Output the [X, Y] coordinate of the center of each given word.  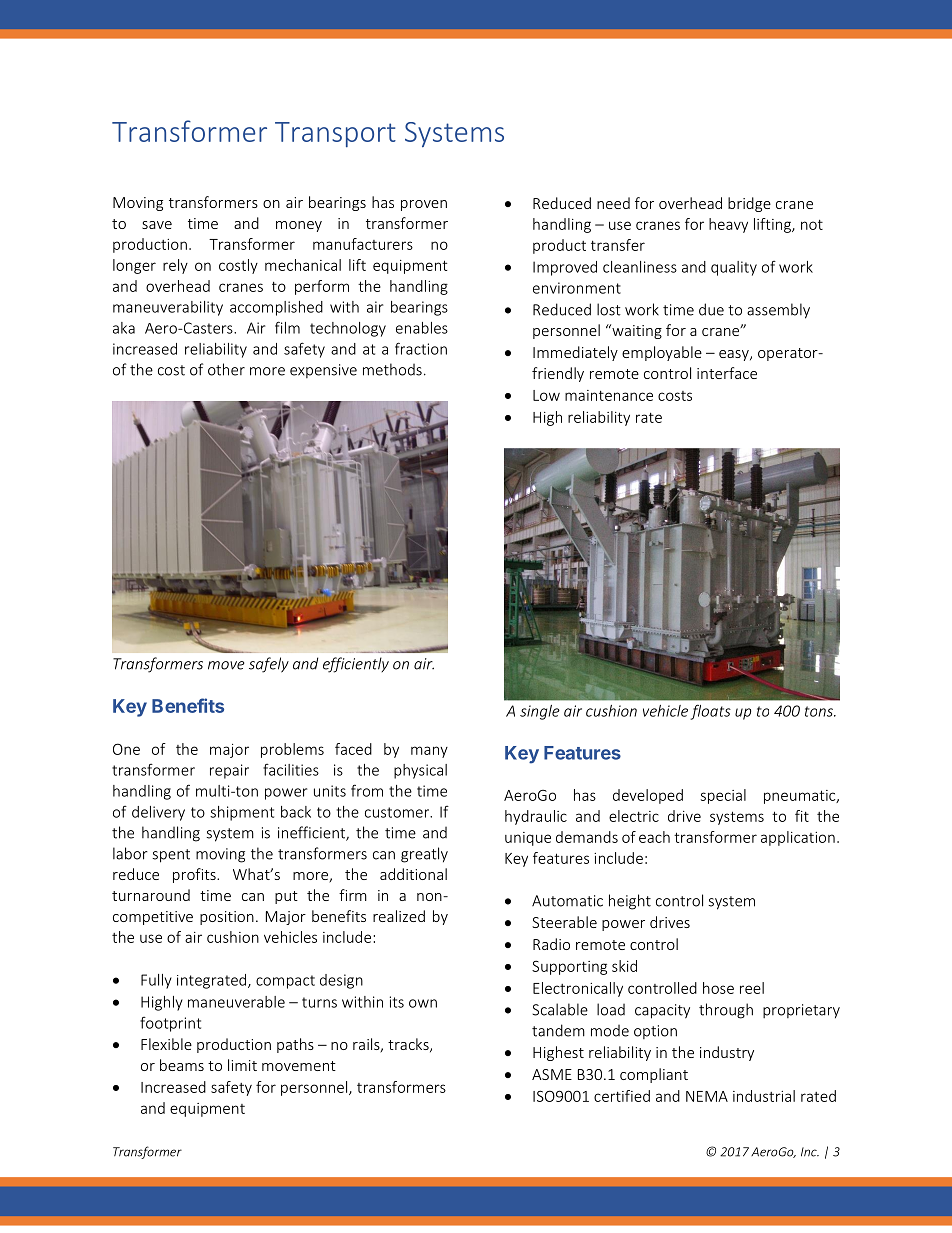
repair [229, 771]
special [723, 796]
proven [424, 205]
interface [727, 373]
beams [182, 1065]
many [429, 752]
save [157, 225]
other [226, 369]
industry [727, 1053]
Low [546, 395]
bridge [749, 204]
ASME [552, 1074]
